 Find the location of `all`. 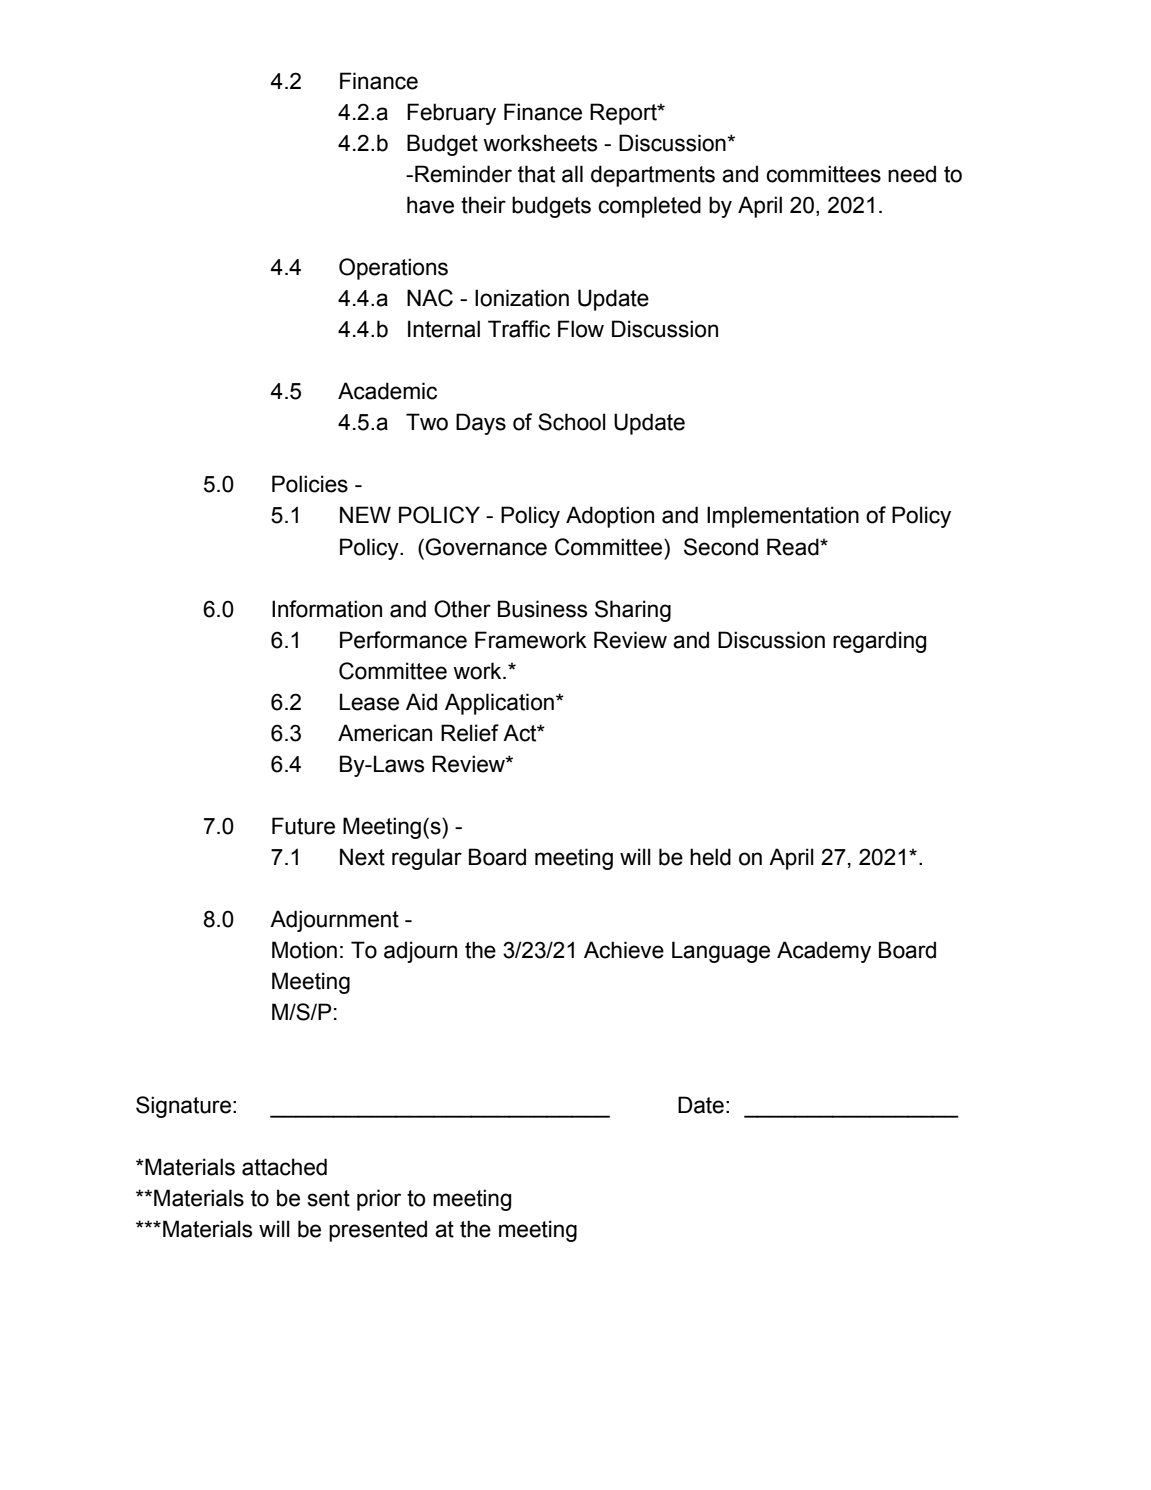

all is located at coordinates (572, 174).
